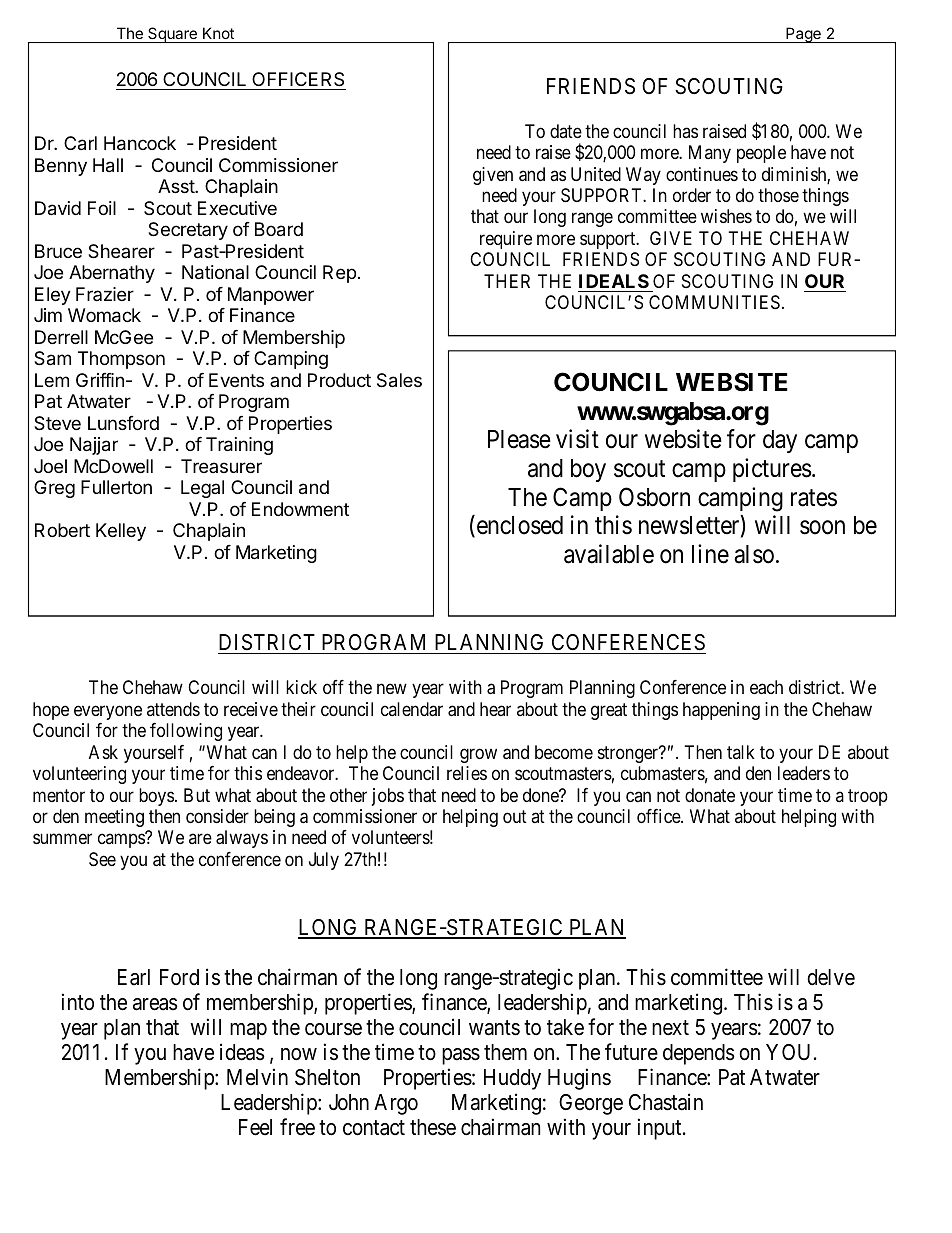 This screenshot has height=1233, width=952. Describe the element at coordinates (257, 1076) in the screenshot. I see `Melvin` at that location.
